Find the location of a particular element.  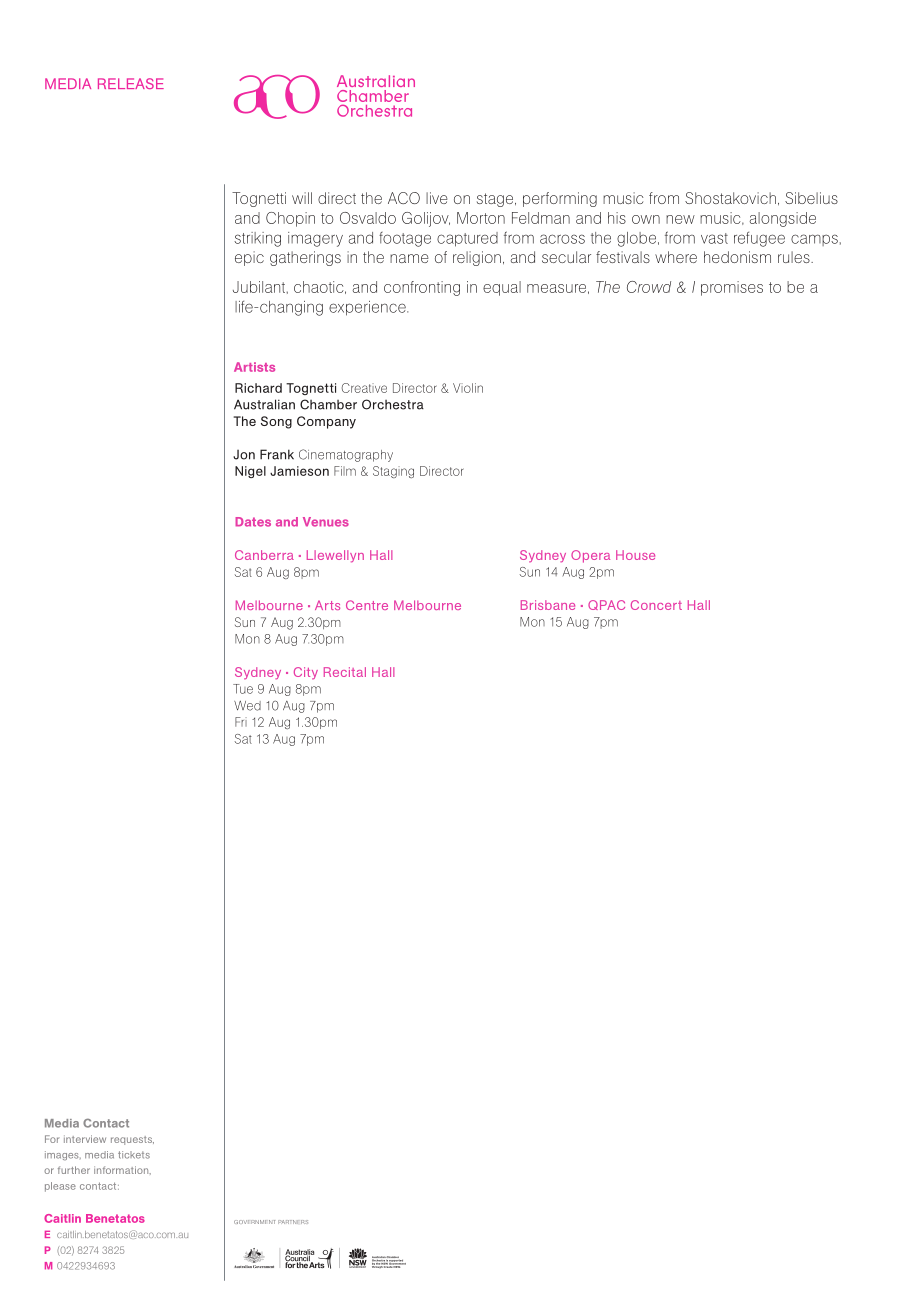

live is located at coordinates (437, 198).
